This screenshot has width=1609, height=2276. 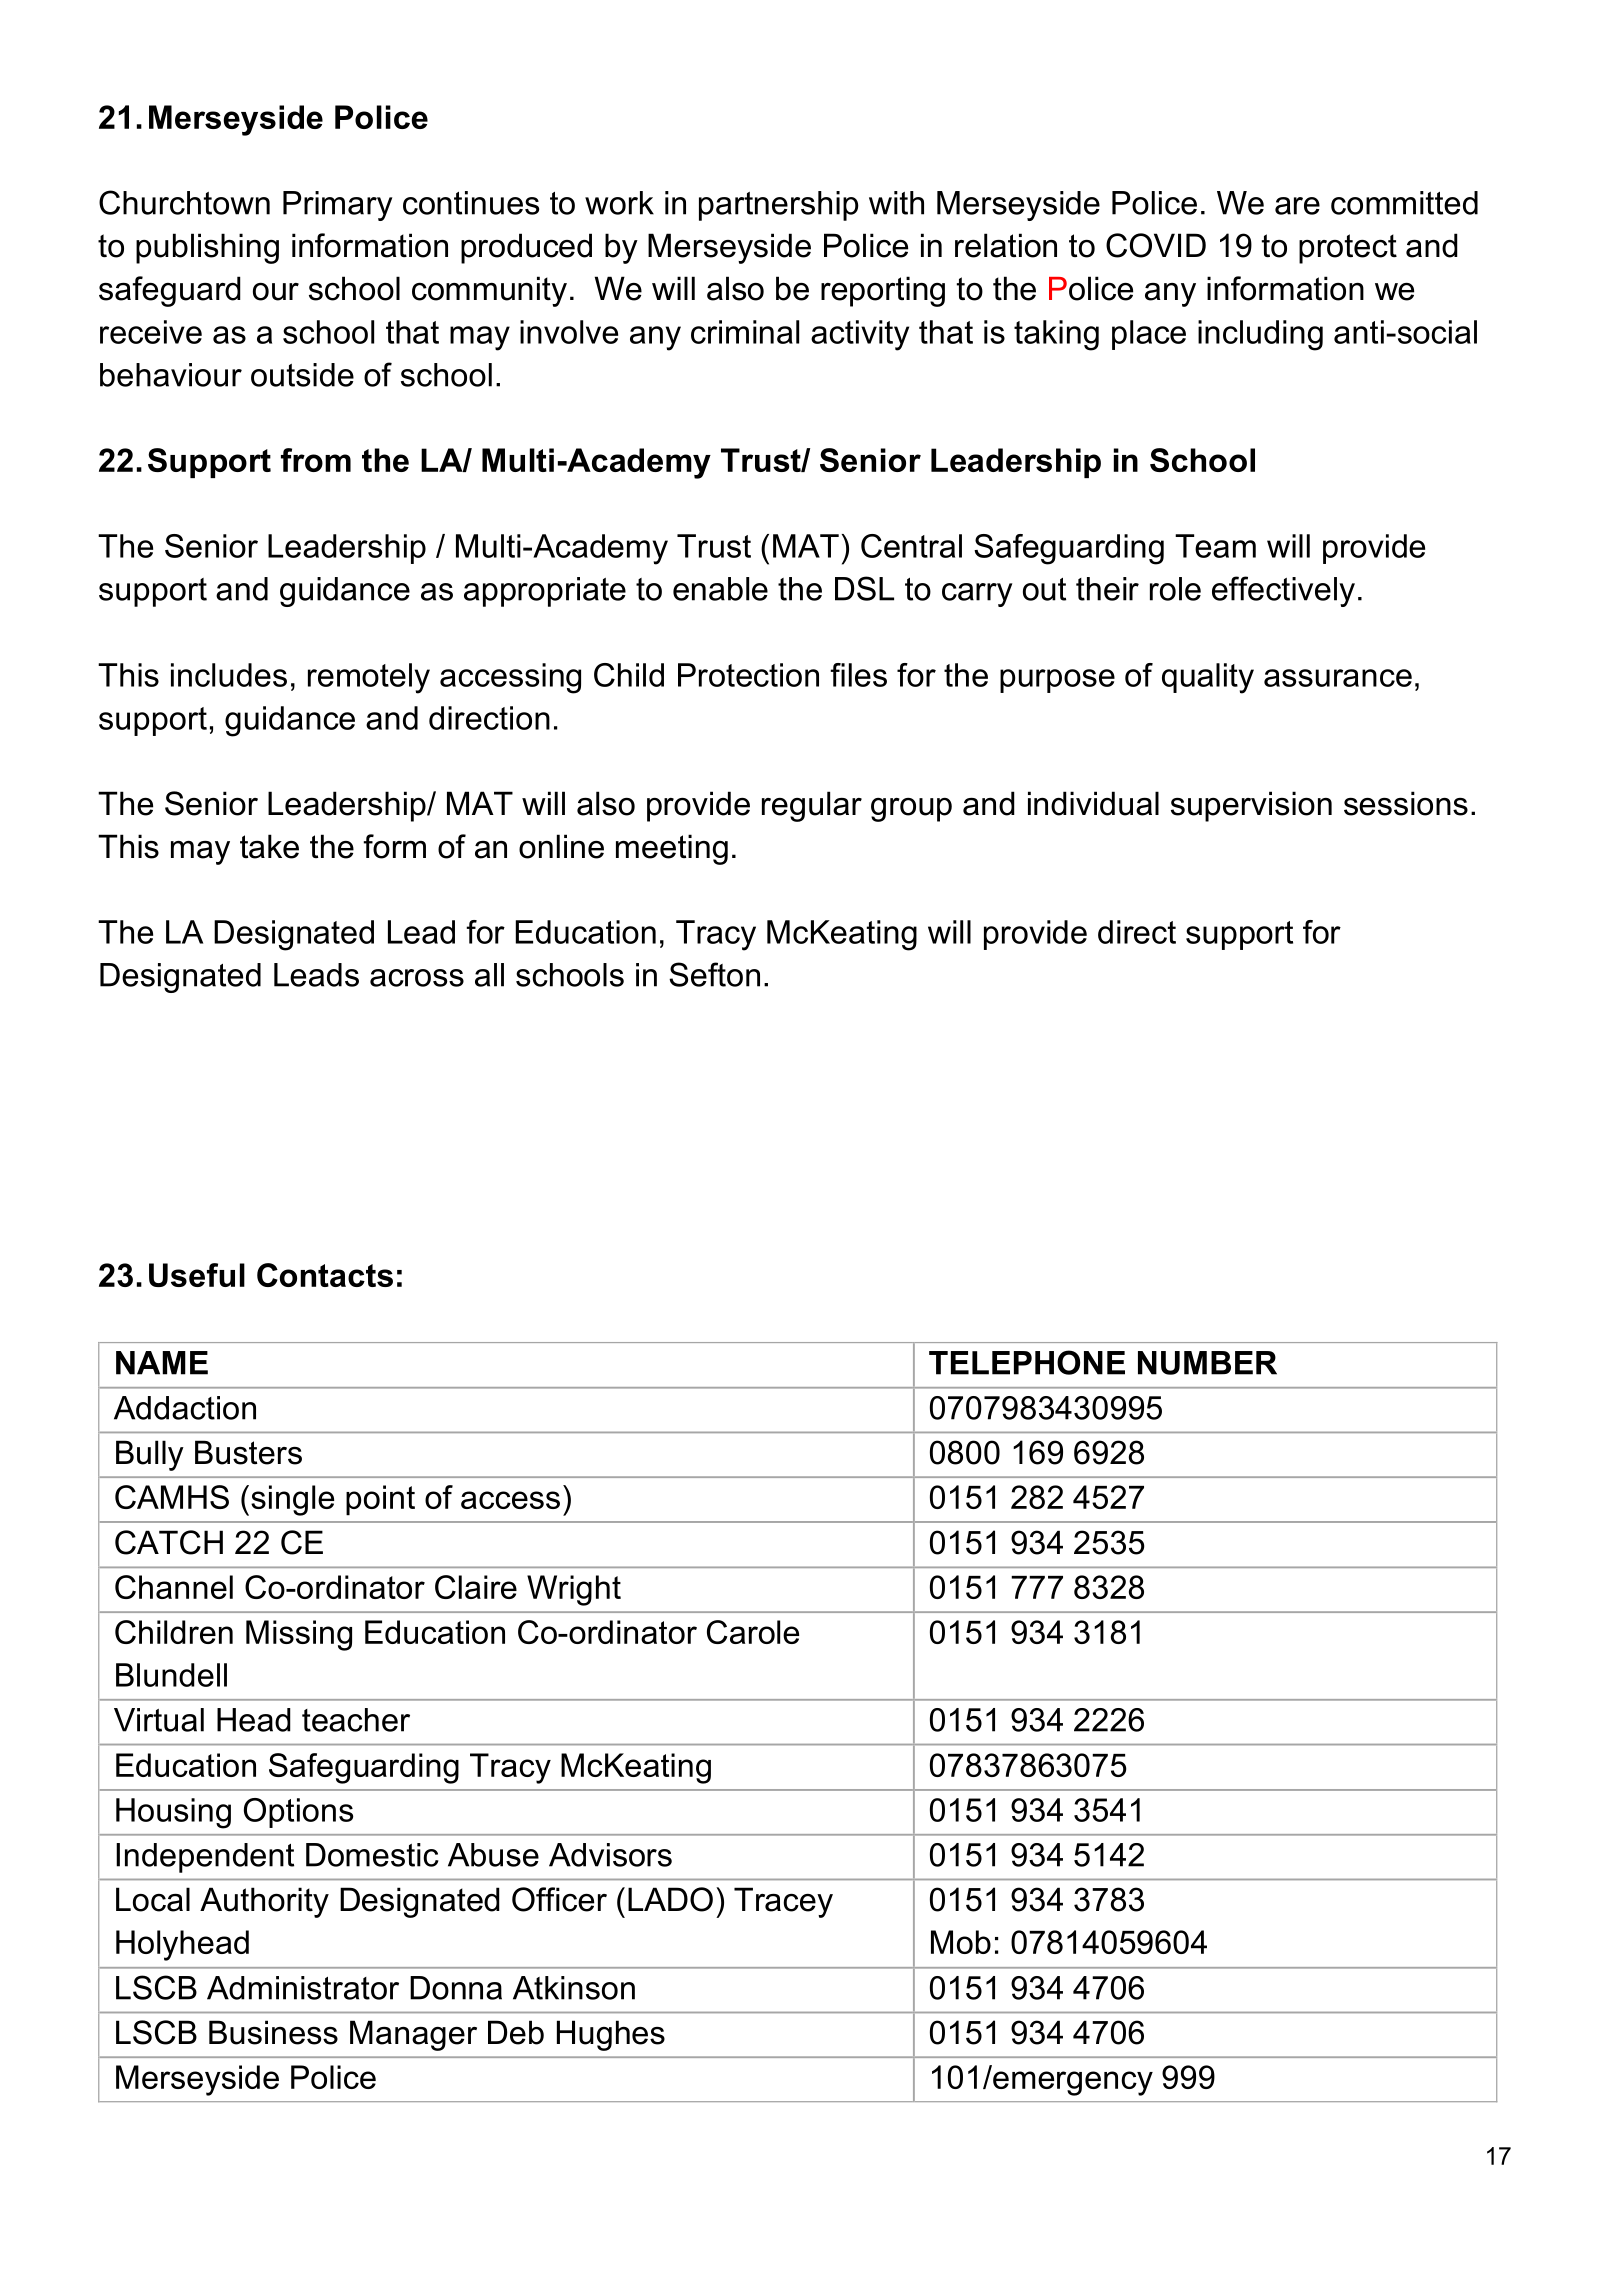 I want to click on partnership, so click(x=779, y=206).
